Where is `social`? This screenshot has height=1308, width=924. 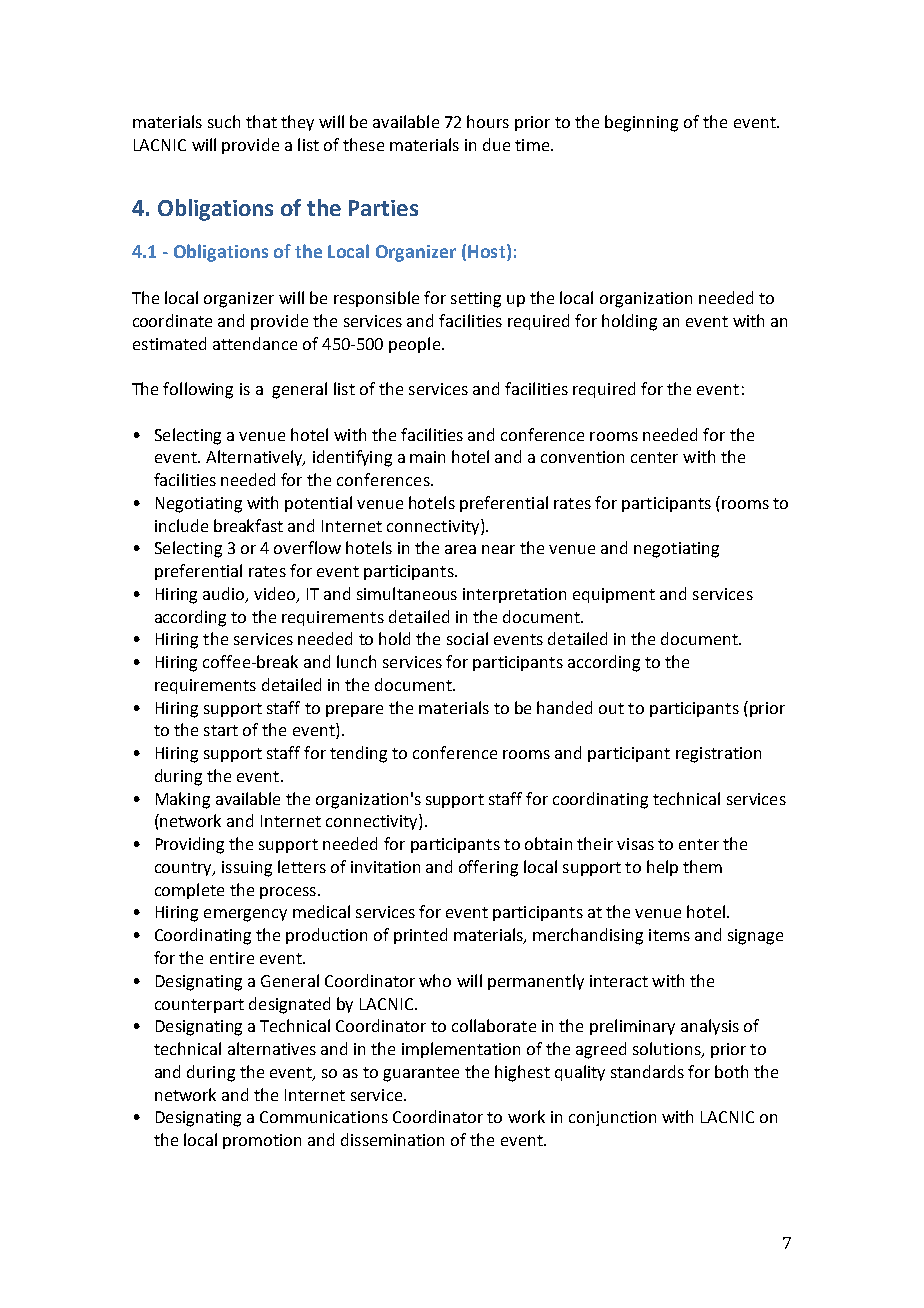 social is located at coordinates (467, 638).
